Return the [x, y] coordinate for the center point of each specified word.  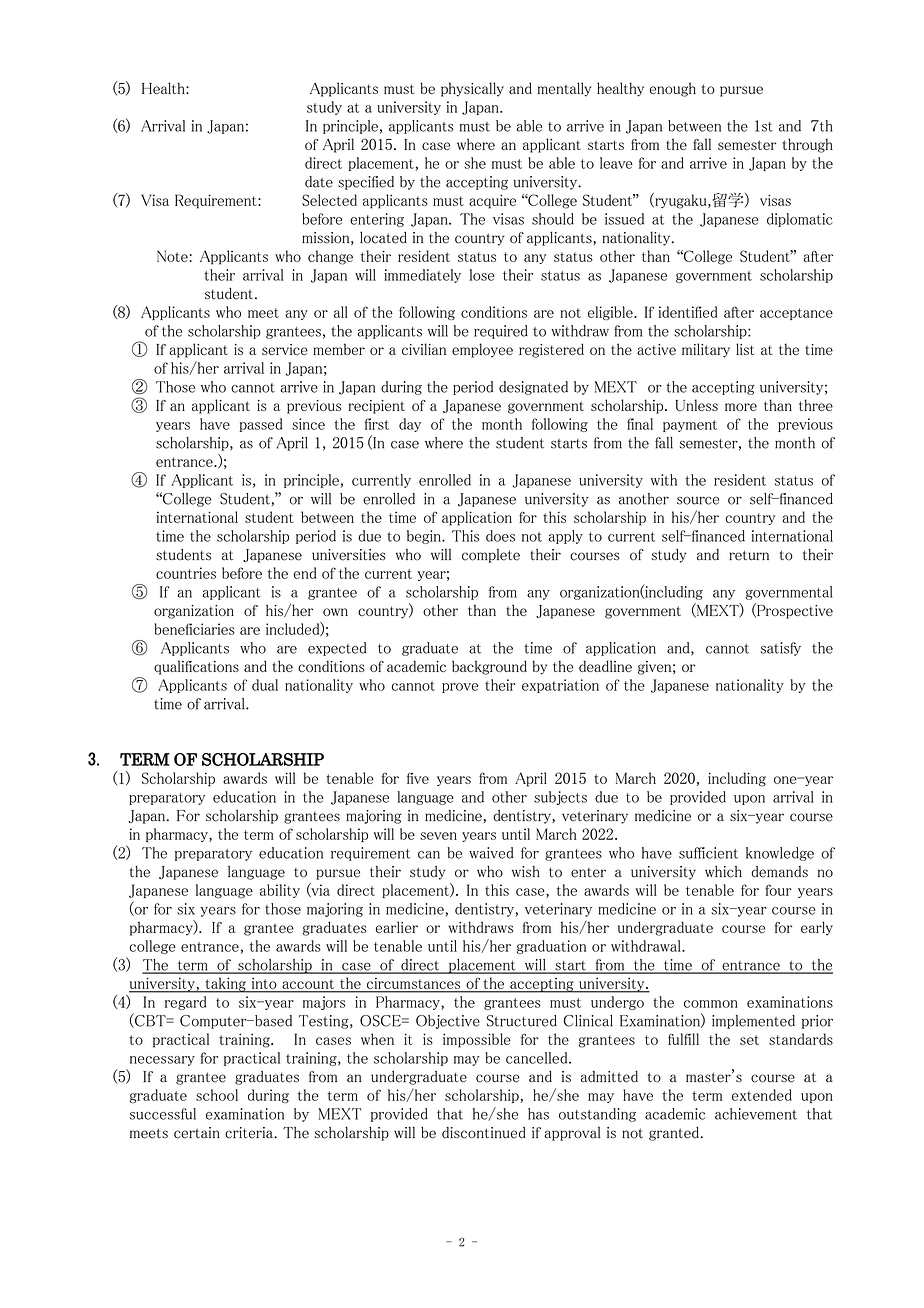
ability [280, 891]
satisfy [781, 649]
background [489, 667]
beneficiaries [194, 629]
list [745, 349]
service [285, 349]
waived [491, 853]
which [723, 872]
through [808, 145]
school [217, 1095]
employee [482, 350]
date [319, 182]
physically [472, 89]
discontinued [484, 1133]
